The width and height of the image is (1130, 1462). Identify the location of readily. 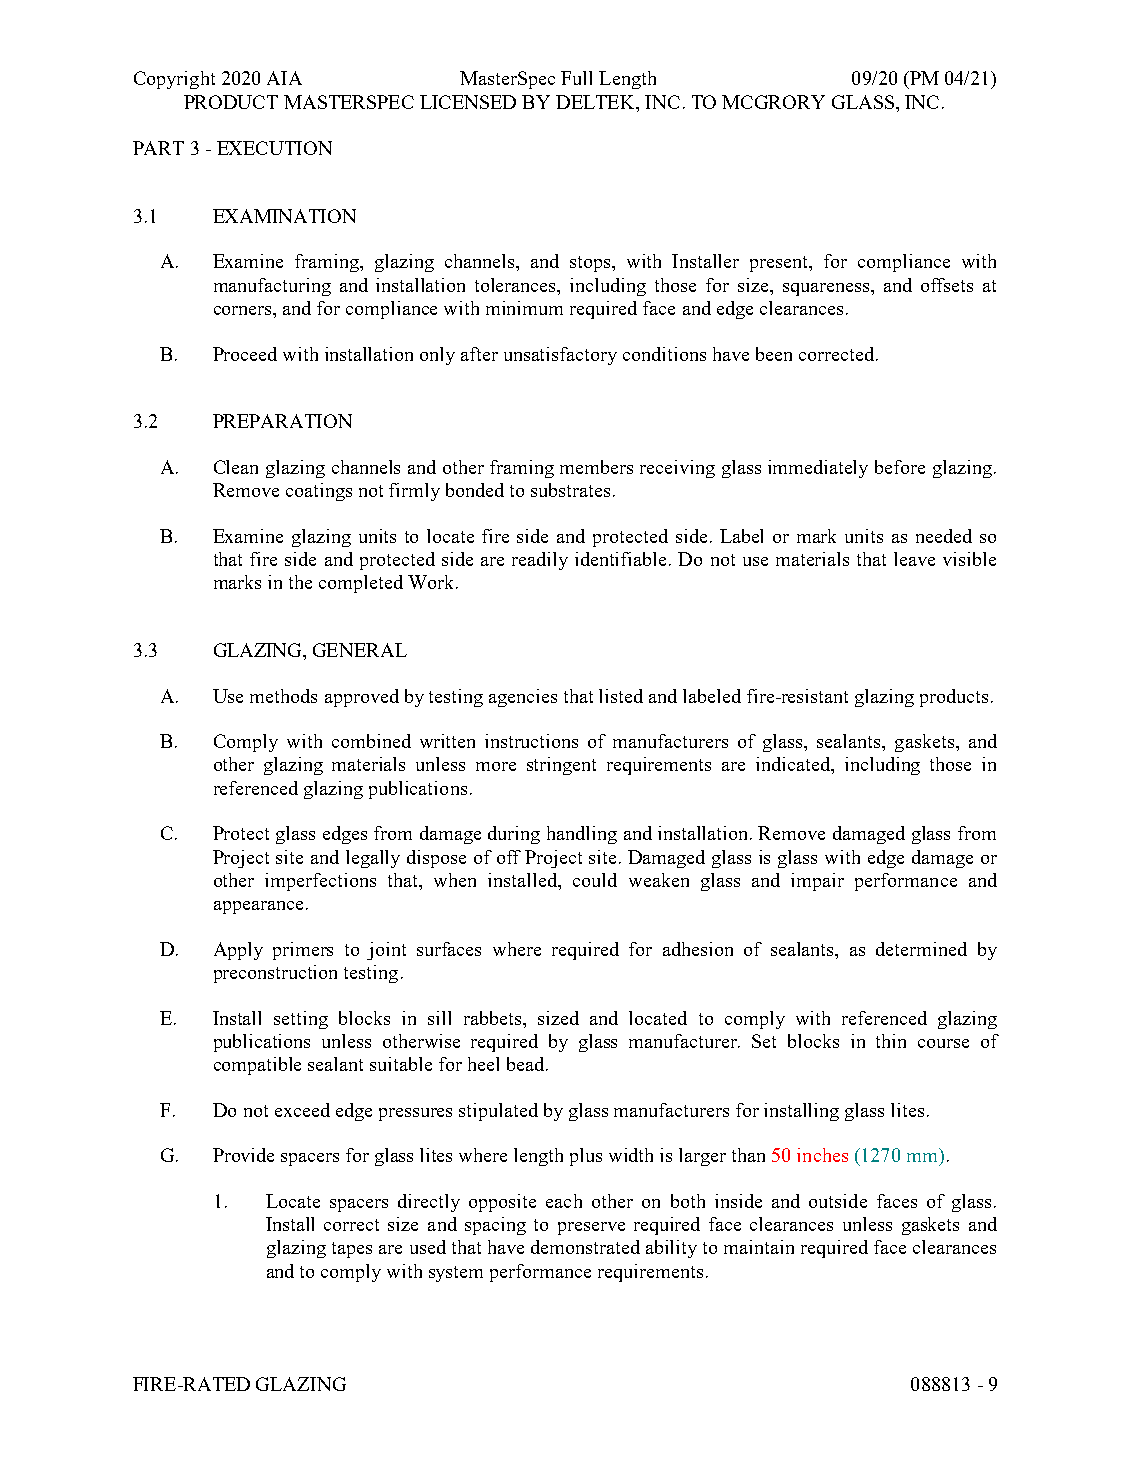
(540, 561).
